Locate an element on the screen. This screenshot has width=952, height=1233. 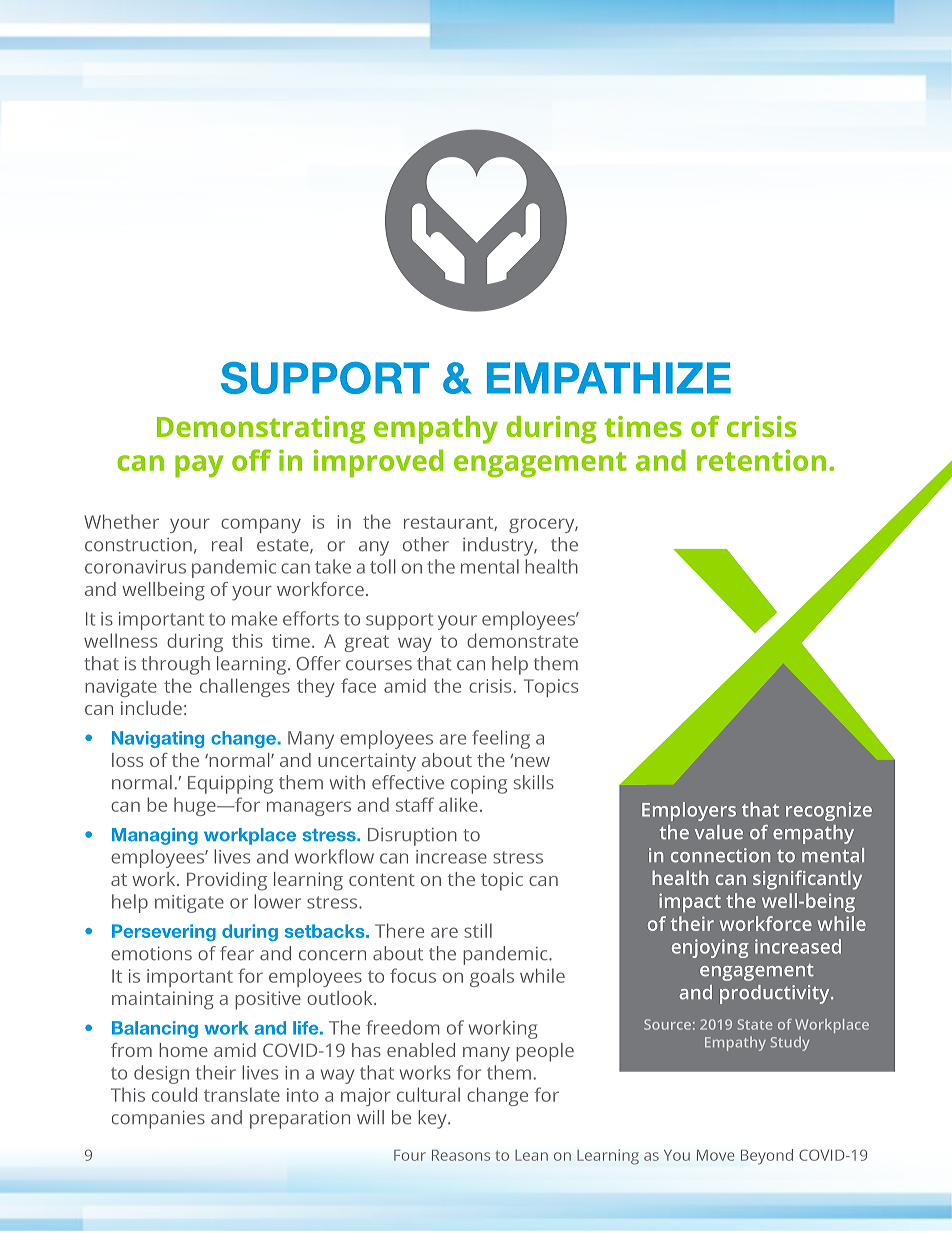
retention is located at coordinates (761, 460).
